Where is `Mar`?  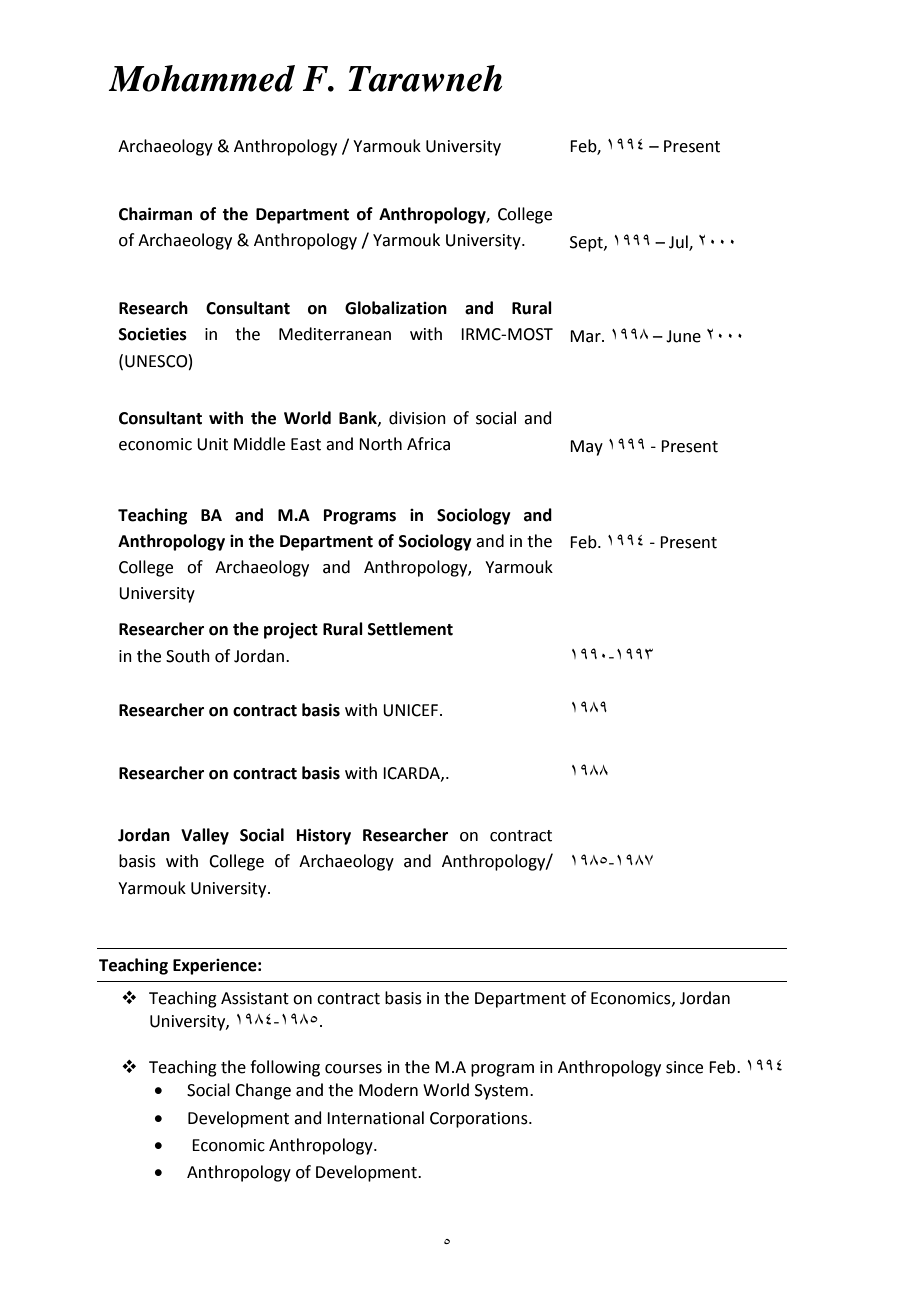
Mar is located at coordinates (586, 336).
